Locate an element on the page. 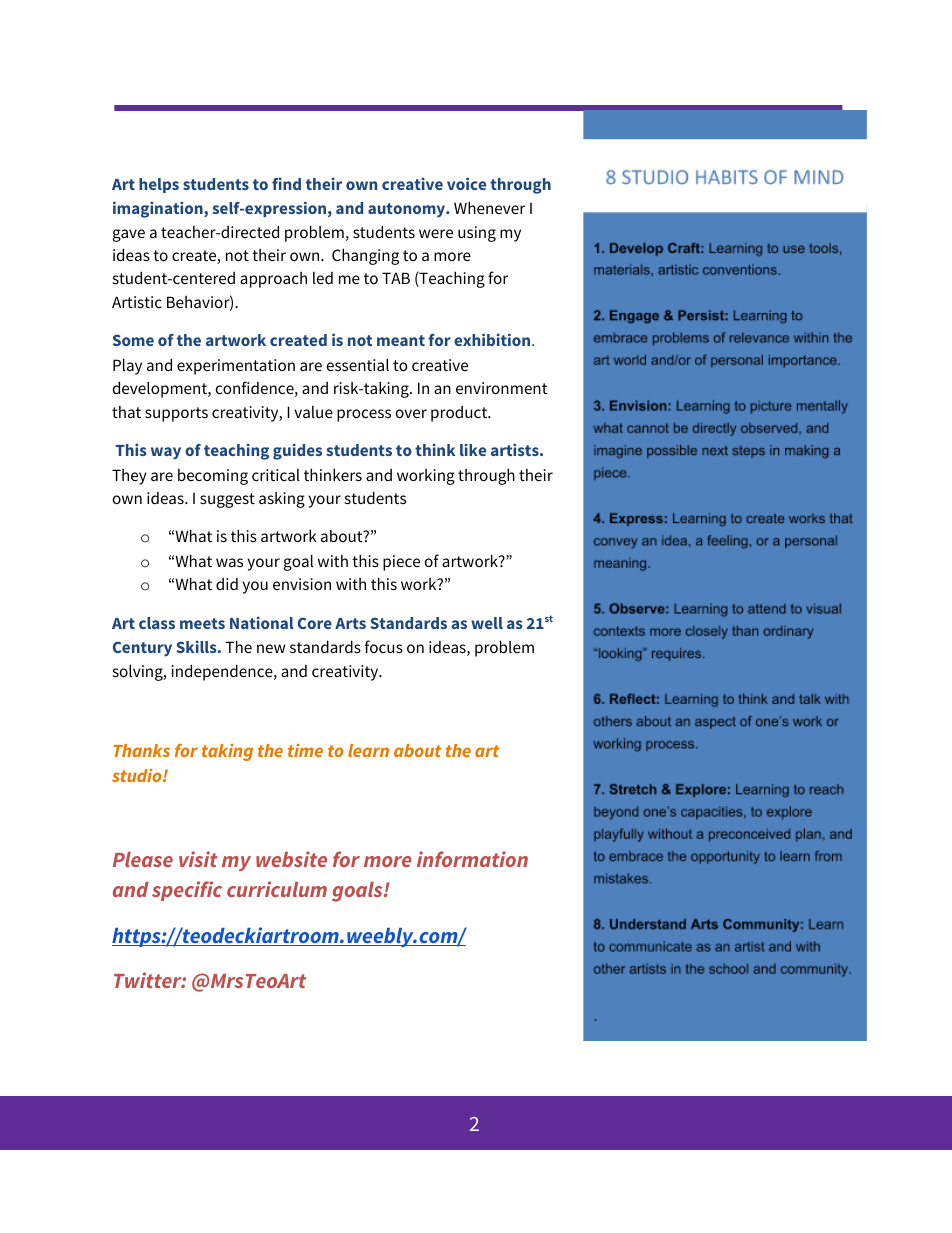 The height and width of the document is (1233, 952). website is located at coordinates (291, 859).
